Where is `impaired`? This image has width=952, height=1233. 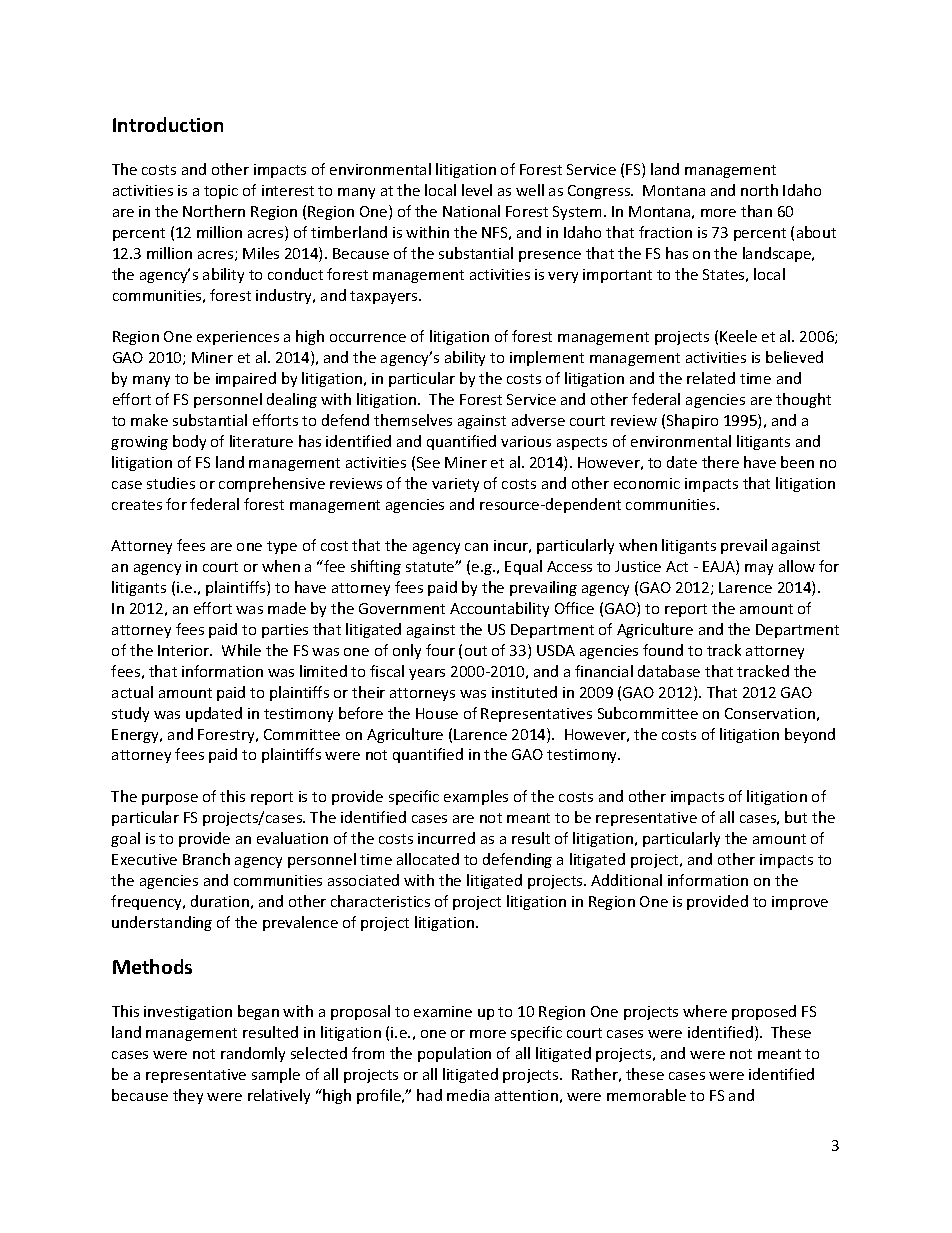 impaired is located at coordinates (246, 379).
